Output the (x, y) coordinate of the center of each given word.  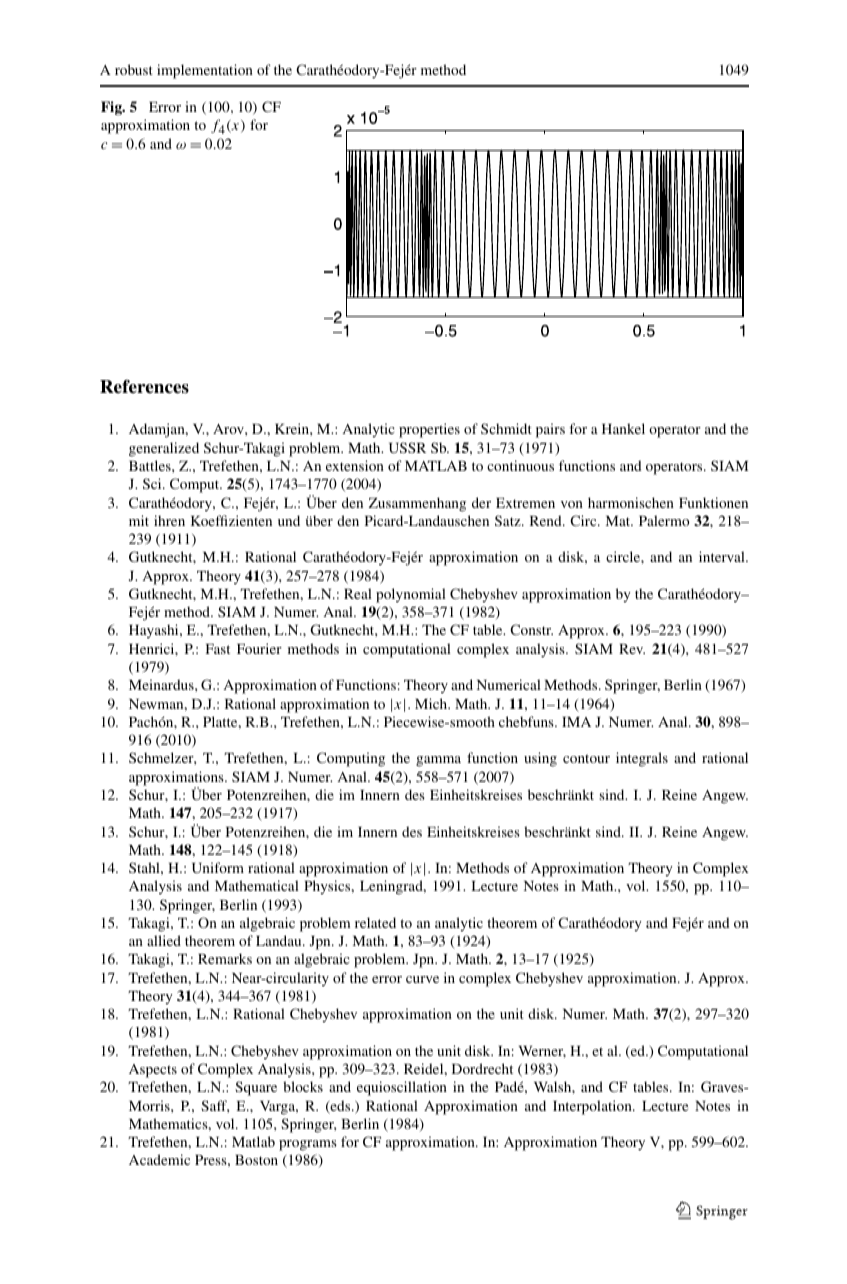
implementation (205, 71)
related (375, 922)
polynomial (411, 595)
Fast (218, 649)
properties (429, 430)
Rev (632, 649)
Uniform (218, 867)
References (144, 386)
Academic (159, 1159)
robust (134, 69)
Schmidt (506, 428)
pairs (550, 430)
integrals (642, 759)
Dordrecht (482, 1068)
